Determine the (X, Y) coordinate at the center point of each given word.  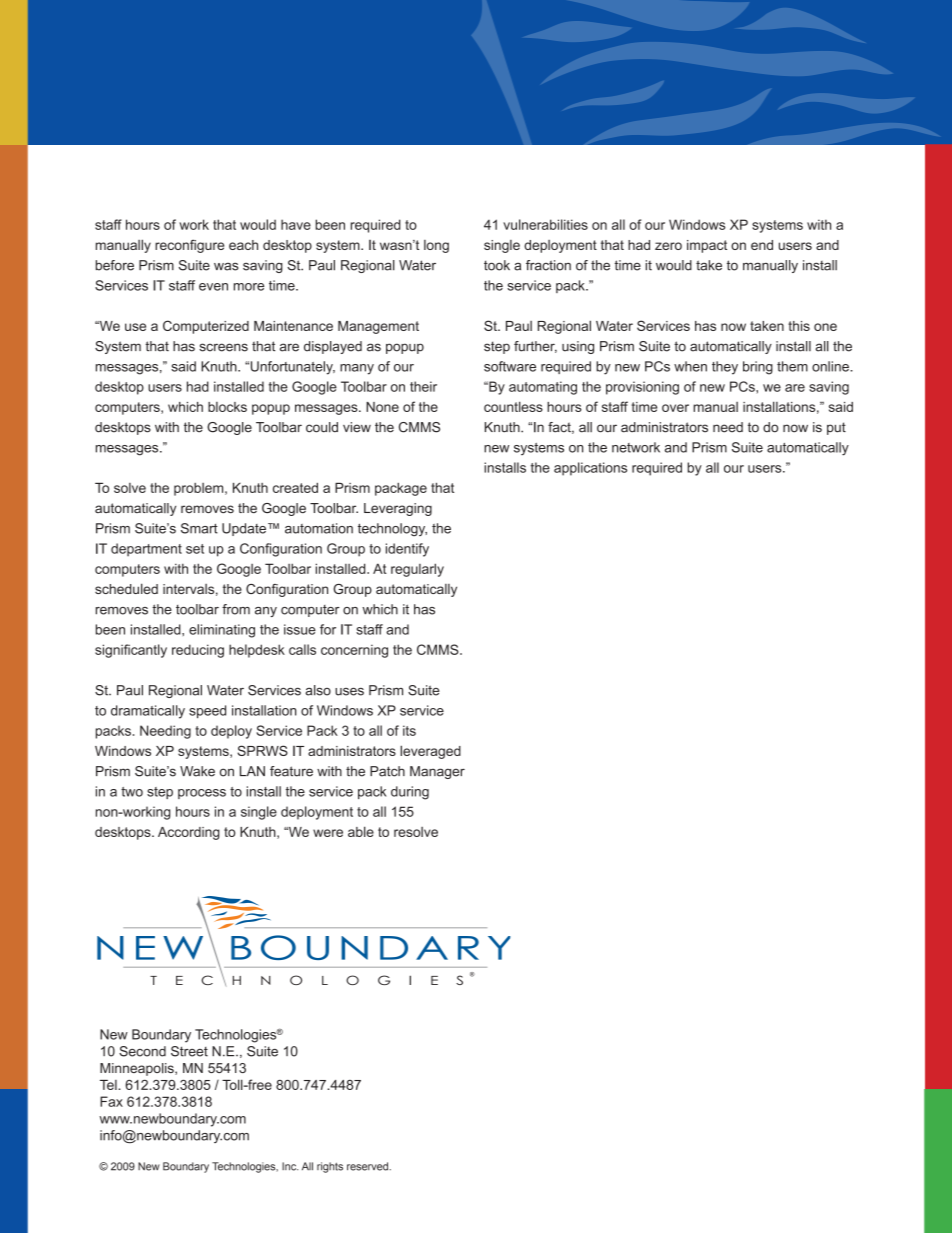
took (497, 265)
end (762, 245)
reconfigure (189, 246)
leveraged (430, 752)
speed (207, 712)
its (409, 730)
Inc (290, 1166)
